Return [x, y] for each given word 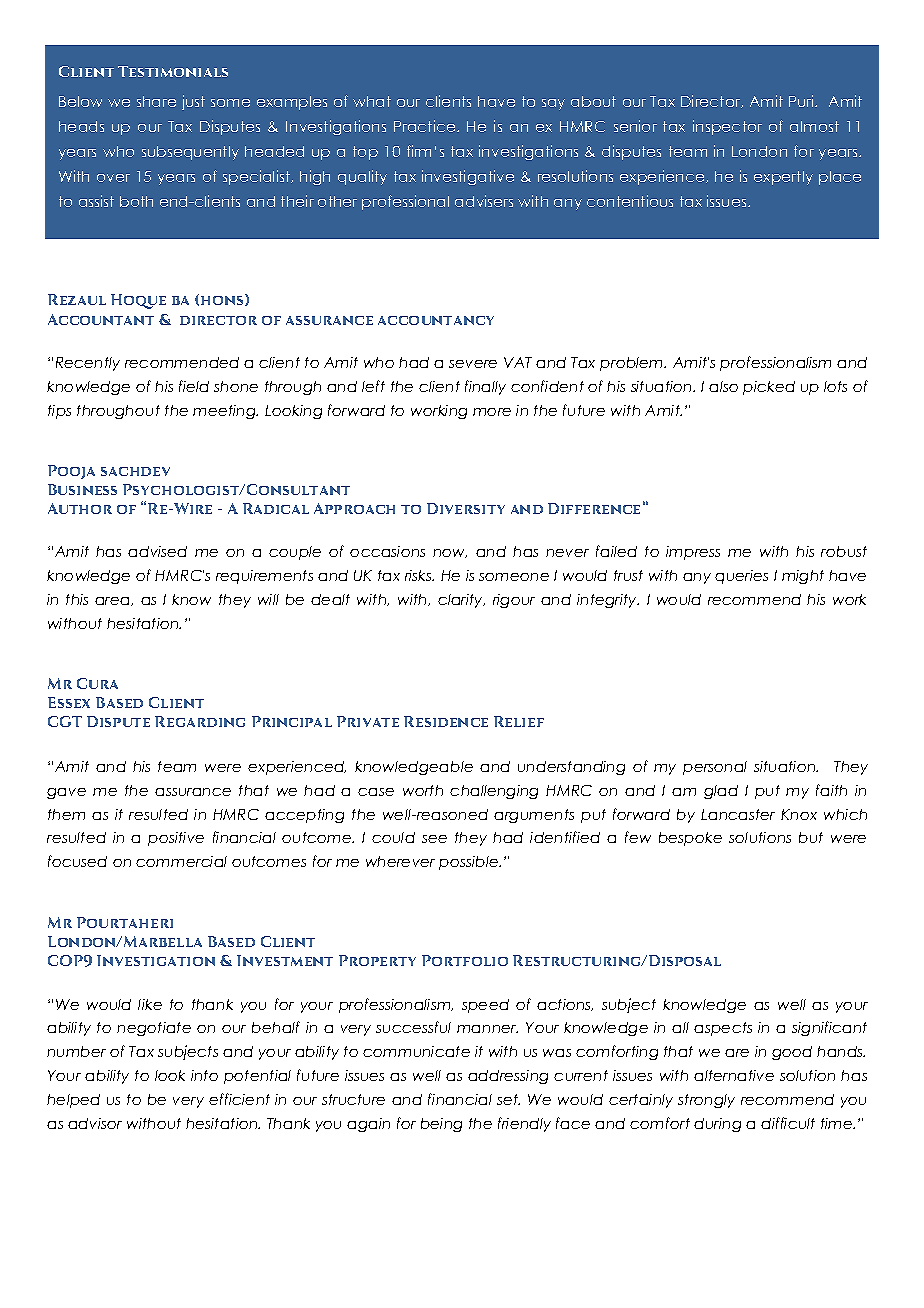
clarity [461, 601]
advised [157, 551]
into [204, 1075]
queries [741, 577]
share [156, 101]
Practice [426, 126]
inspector [727, 127]
